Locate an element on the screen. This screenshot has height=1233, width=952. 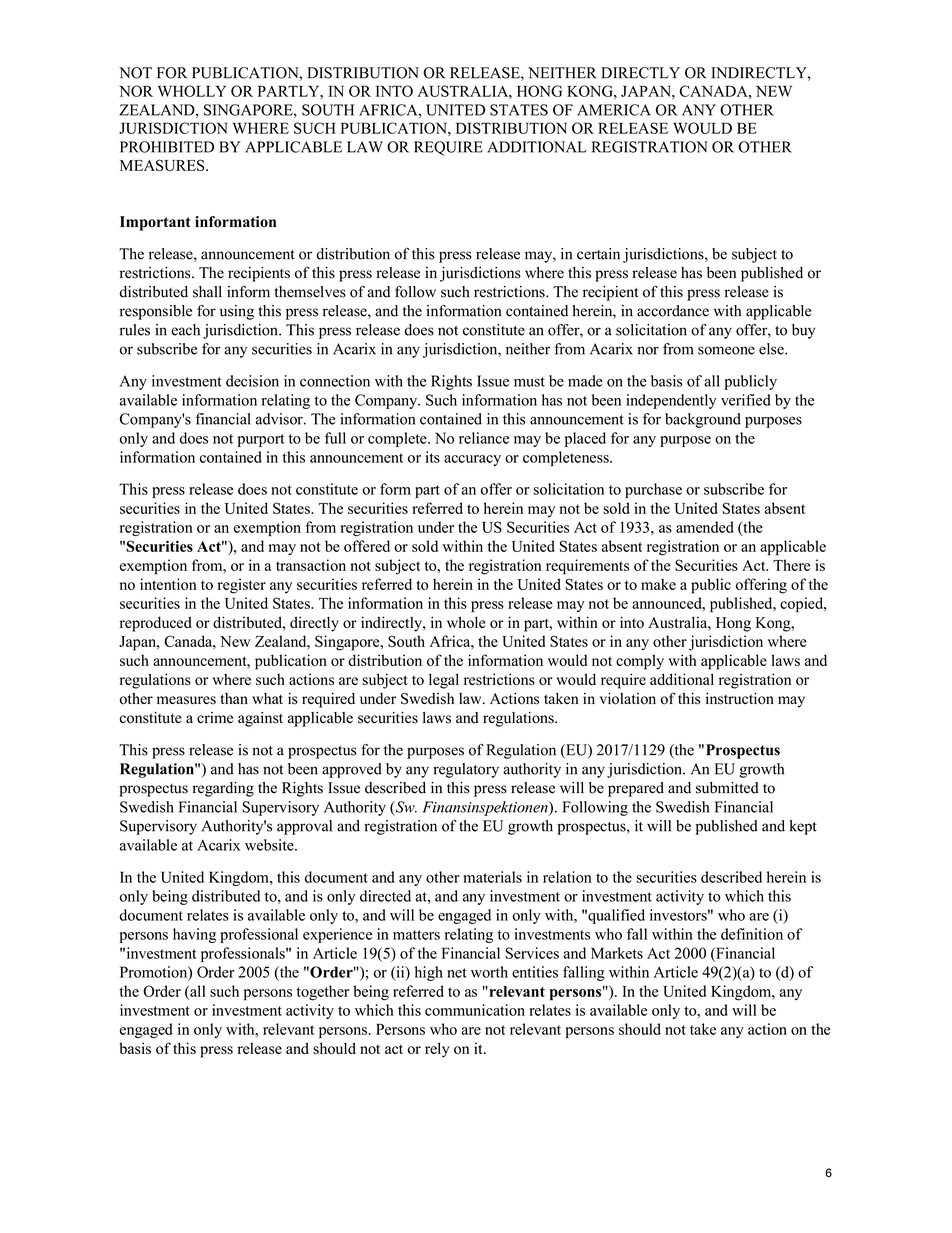
purport is located at coordinates (261, 440).
